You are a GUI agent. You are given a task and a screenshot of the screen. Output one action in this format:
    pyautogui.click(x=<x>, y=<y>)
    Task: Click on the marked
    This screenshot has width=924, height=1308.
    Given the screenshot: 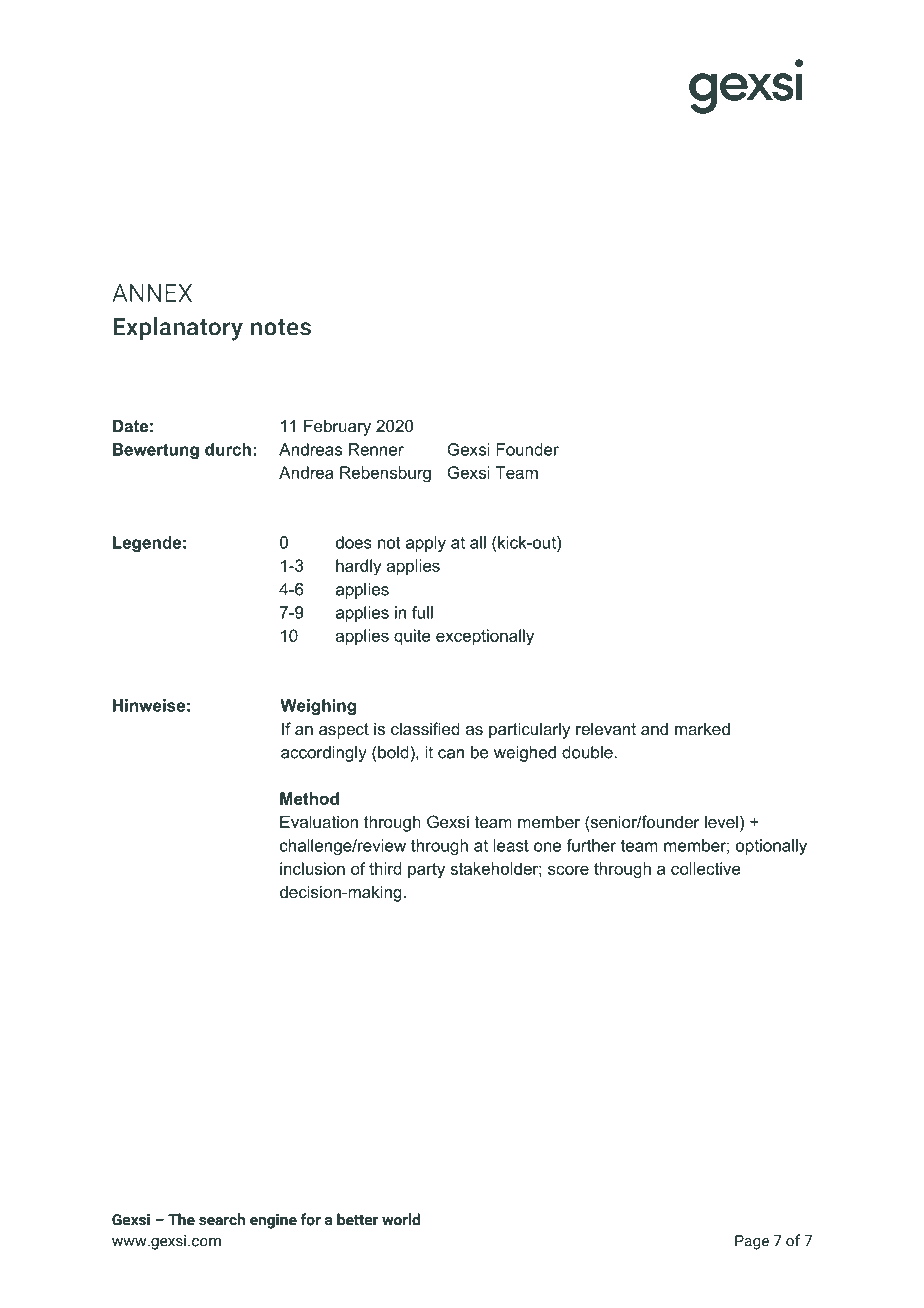 What is the action you would take?
    pyautogui.click(x=702, y=728)
